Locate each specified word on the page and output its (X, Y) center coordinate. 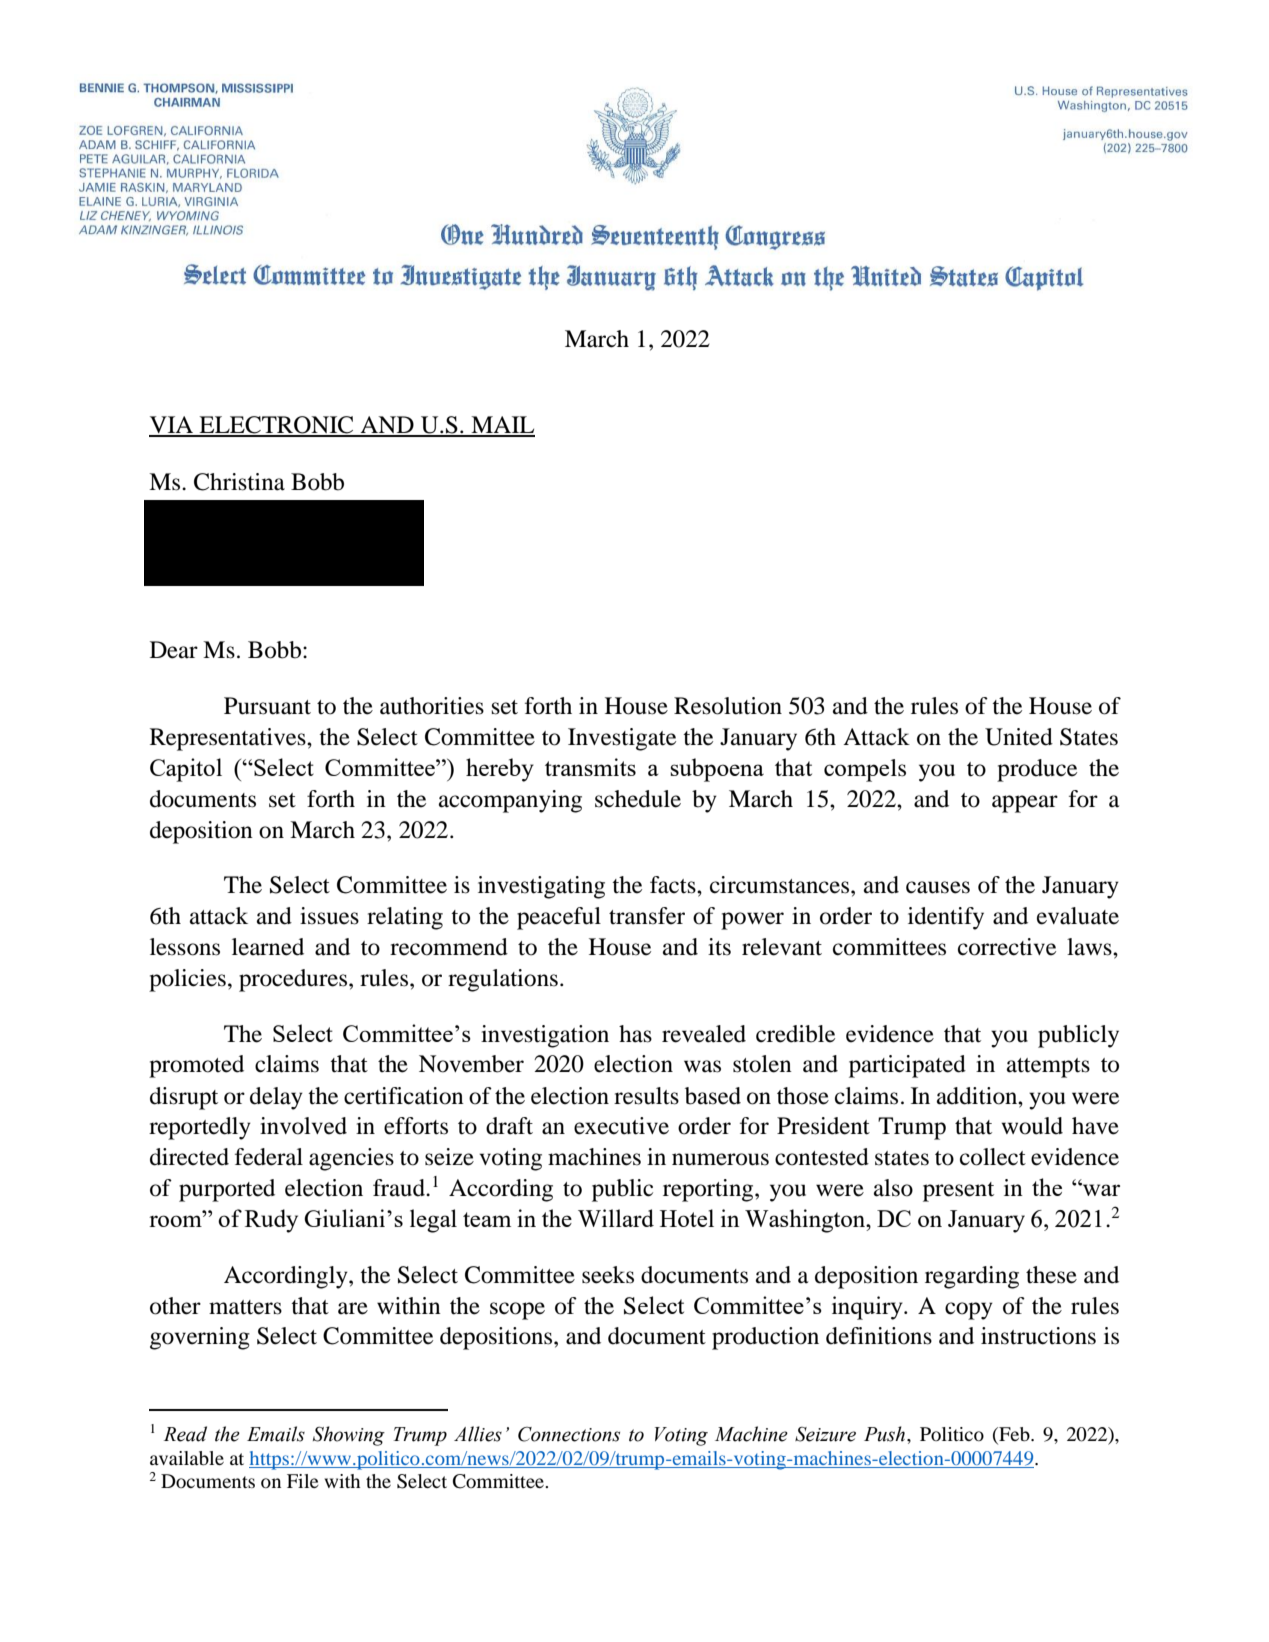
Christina (239, 482)
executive (621, 1126)
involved (303, 1126)
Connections (569, 1434)
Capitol (186, 770)
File (303, 1481)
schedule (638, 799)
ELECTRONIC (276, 426)
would (1032, 1126)
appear (1025, 804)
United (1019, 737)
